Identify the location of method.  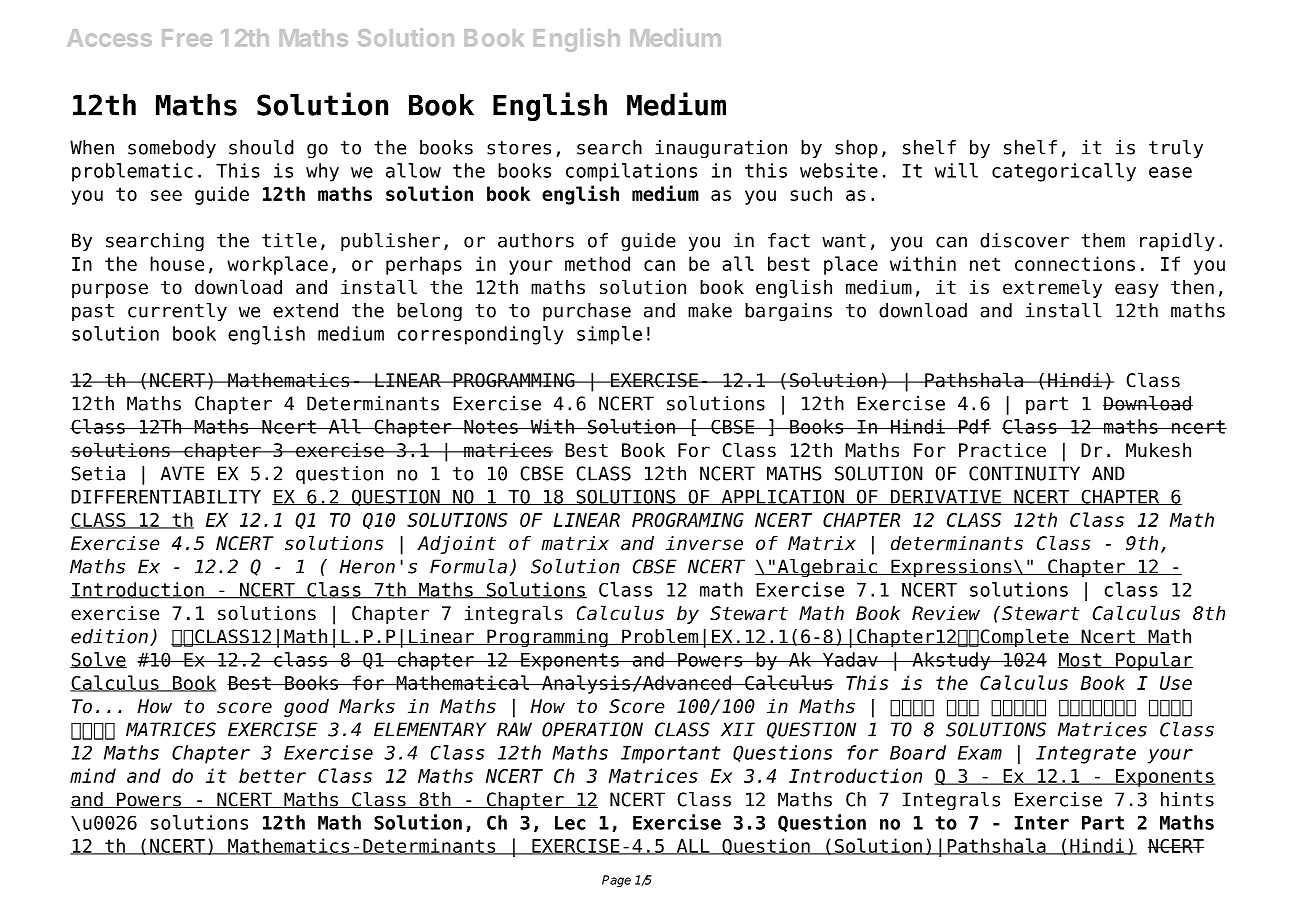
(597, 263).
